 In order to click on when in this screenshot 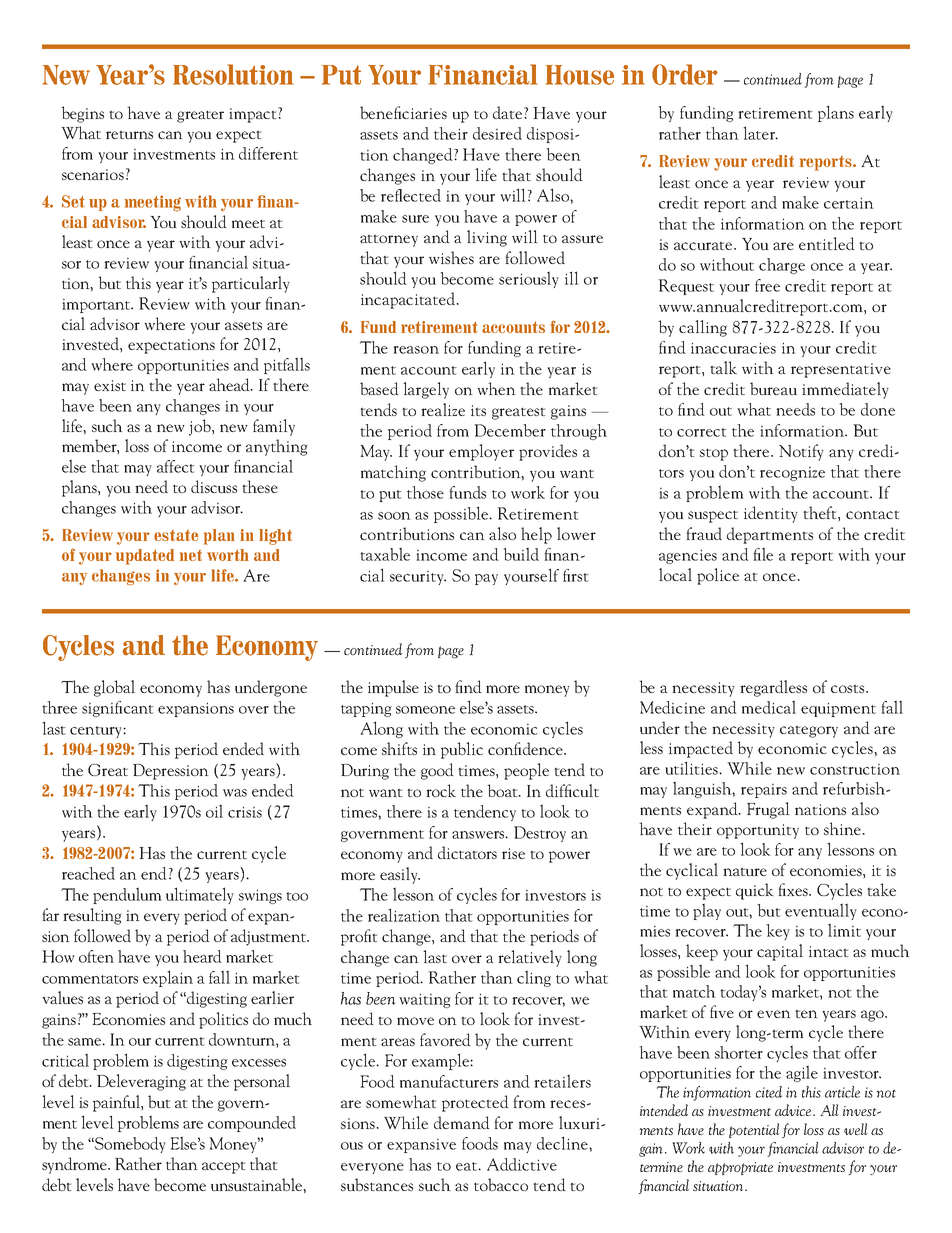, I will do `click(496, 388)`.
